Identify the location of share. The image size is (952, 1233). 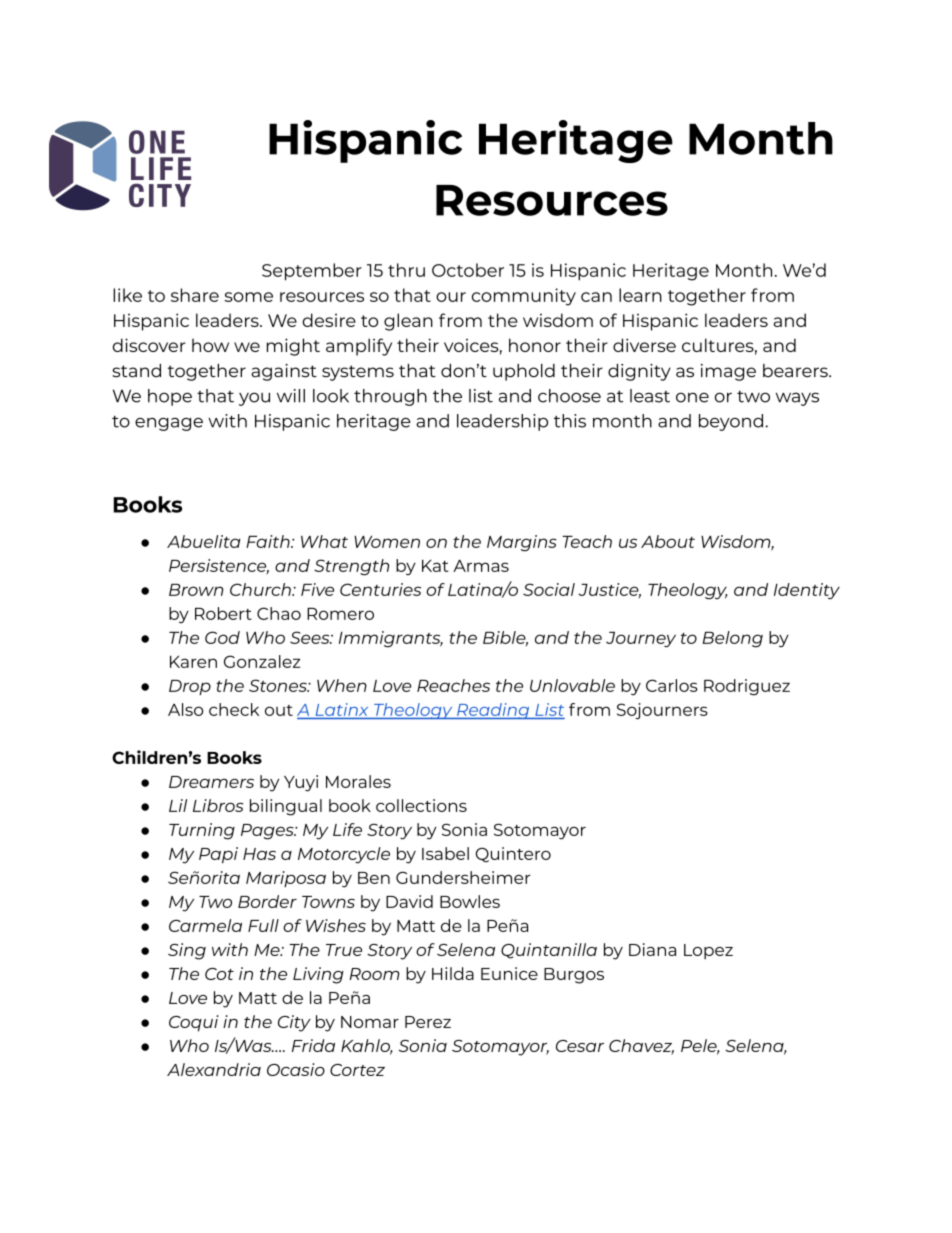
(195, 295).
